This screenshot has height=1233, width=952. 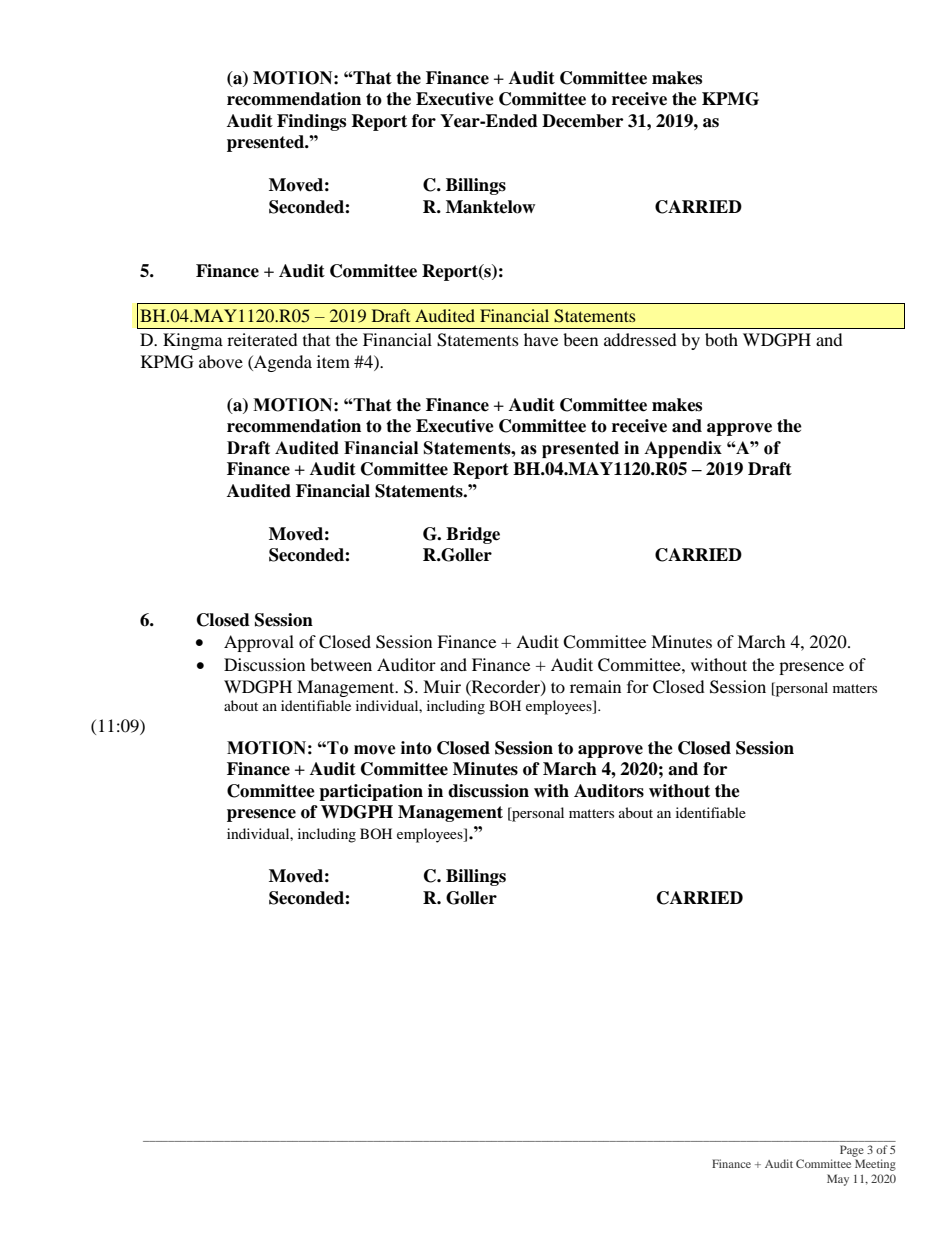 What do you see at coordinates (875, 1165) in the screenshot?
I see `Meeting` at bounding box center [875, 1165].
